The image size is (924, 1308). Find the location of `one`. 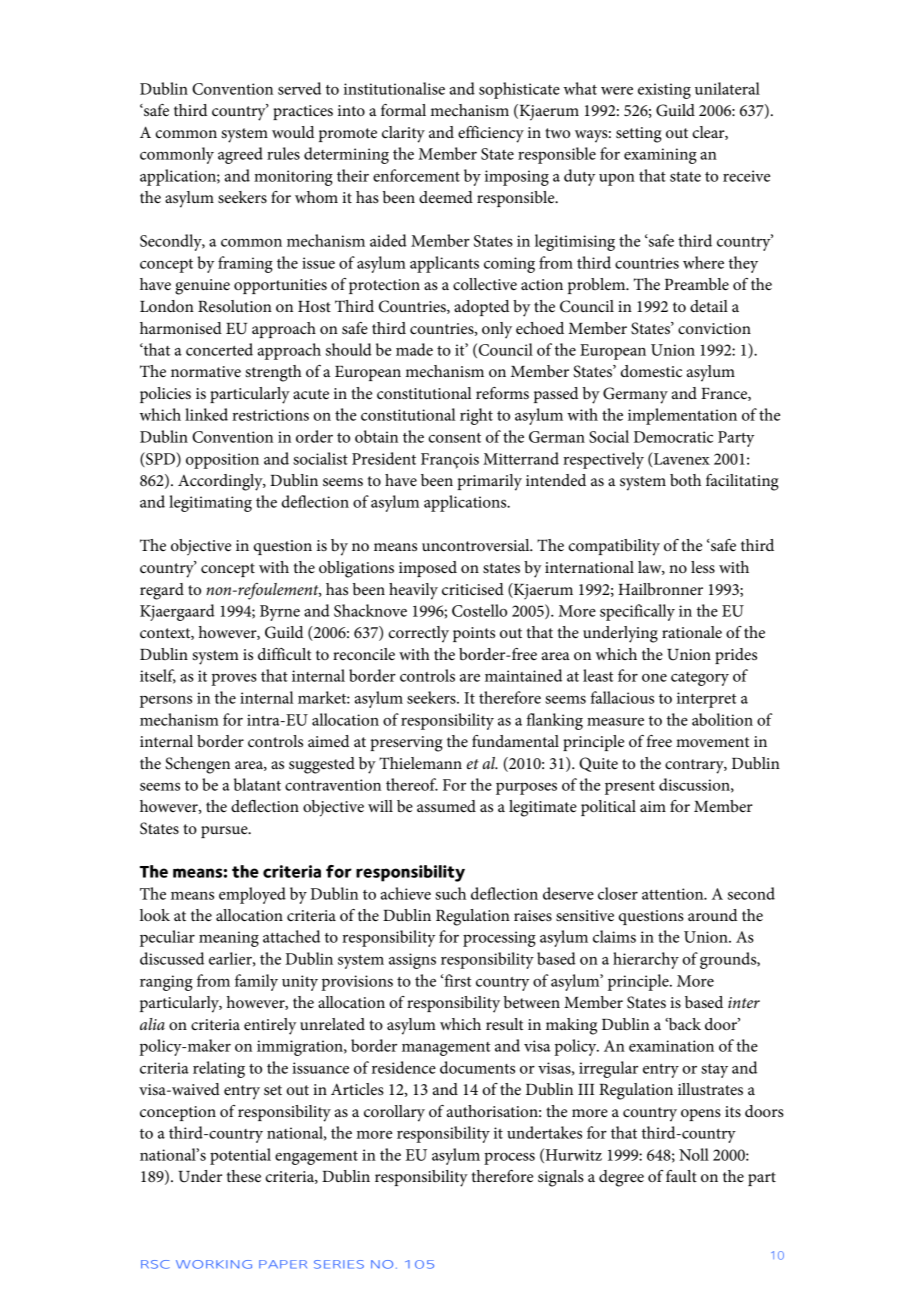

one is located at coordinates (654, 678).
